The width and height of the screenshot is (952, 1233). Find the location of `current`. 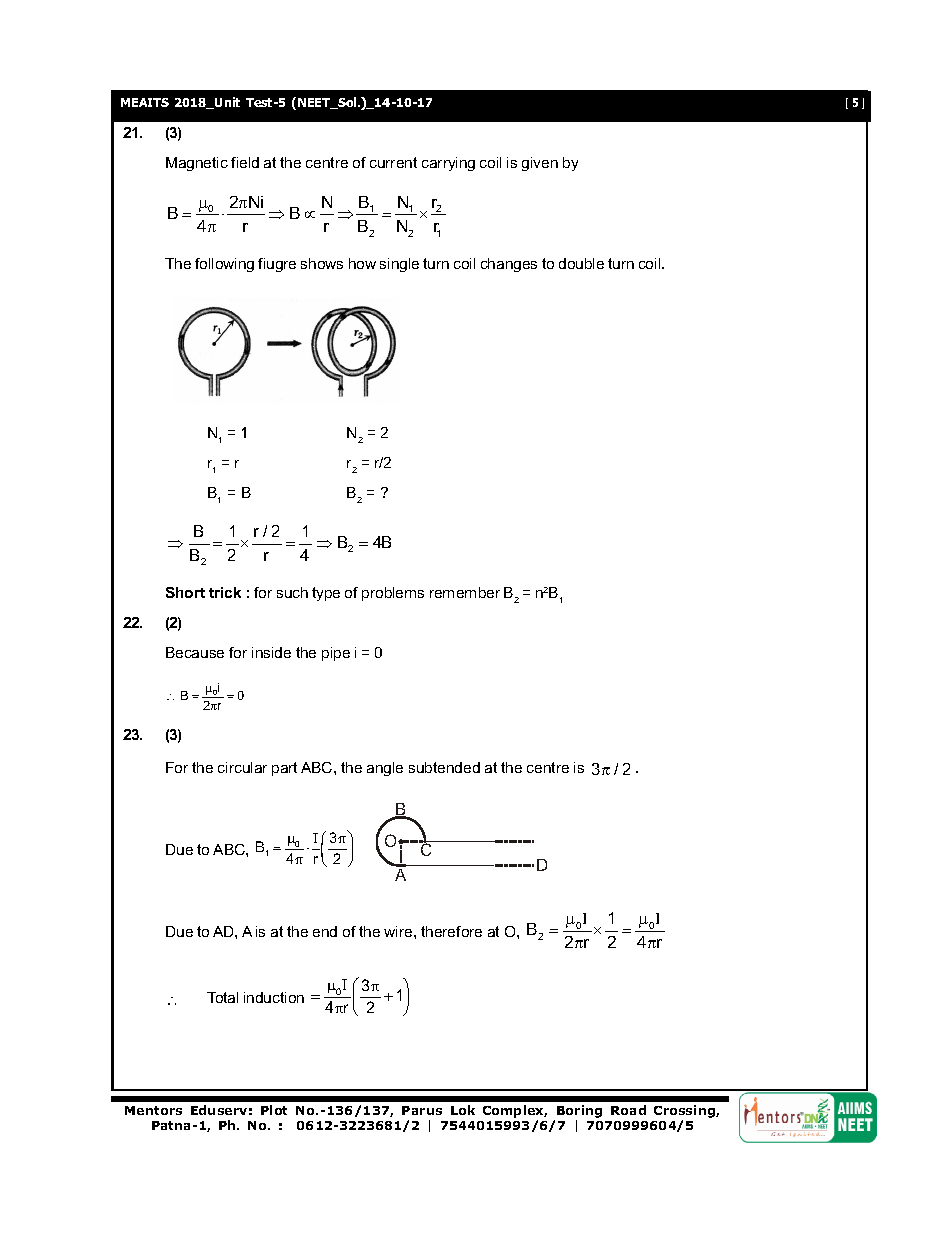

current is located at coordinates (393, 162).
